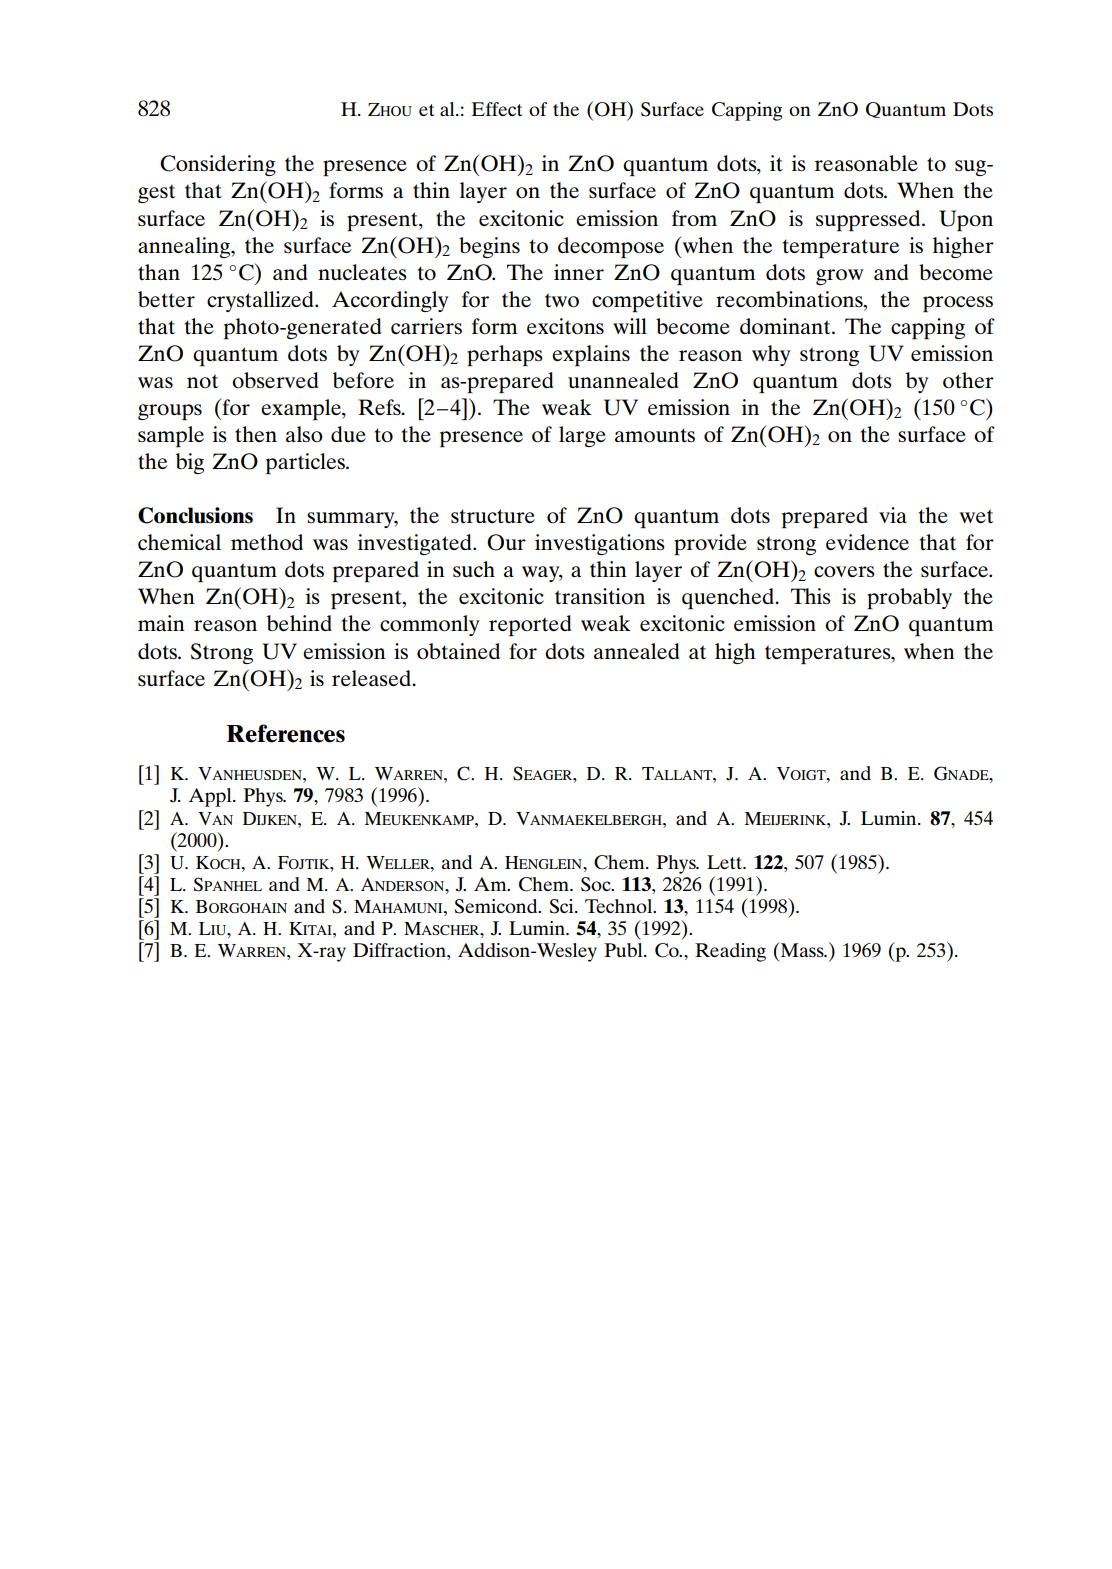 Image resolution: width=1112 pixels, height=1569 pixels. Describe the element at coordinates (802, 949) in the screenshot. I see `Mass` at that location.
